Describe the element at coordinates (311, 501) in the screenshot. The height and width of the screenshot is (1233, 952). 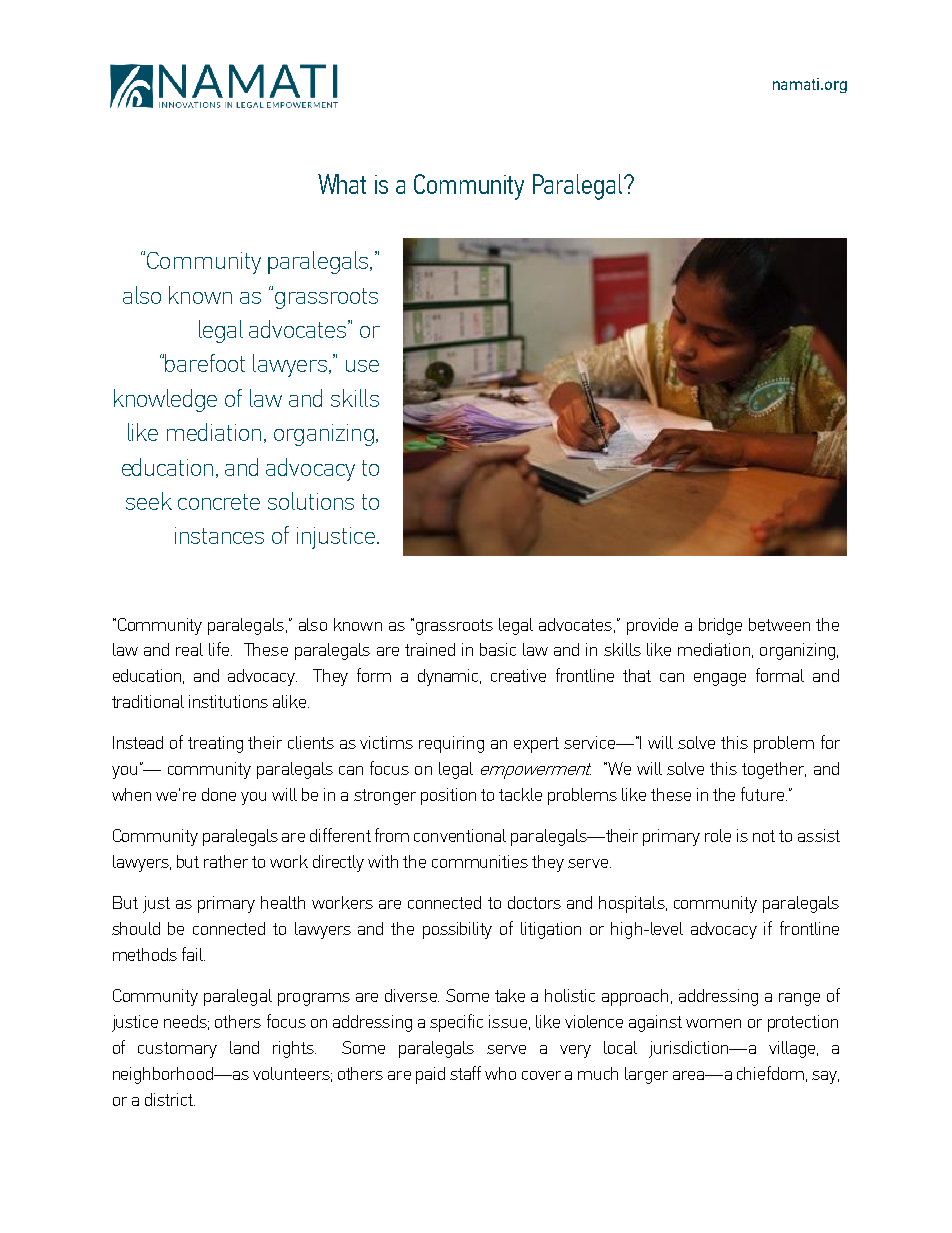
I see `solutions` at that location.
